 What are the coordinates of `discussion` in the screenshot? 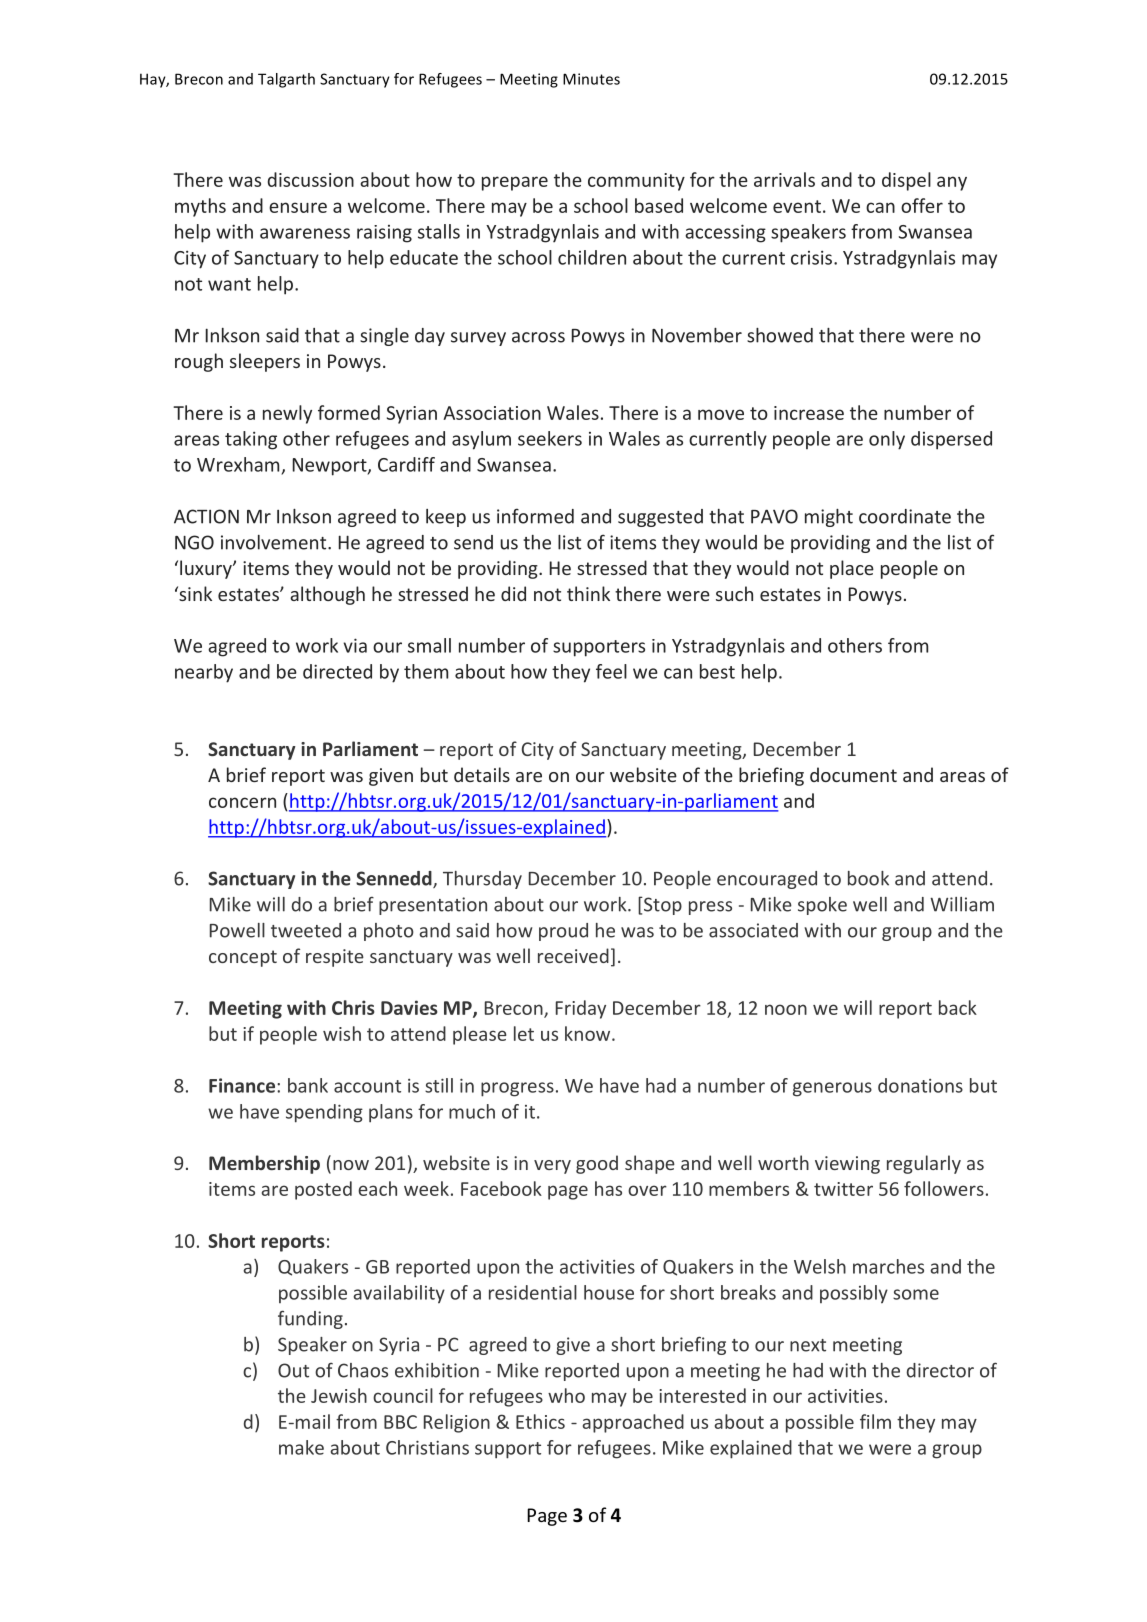 It's located at (311, 179).
